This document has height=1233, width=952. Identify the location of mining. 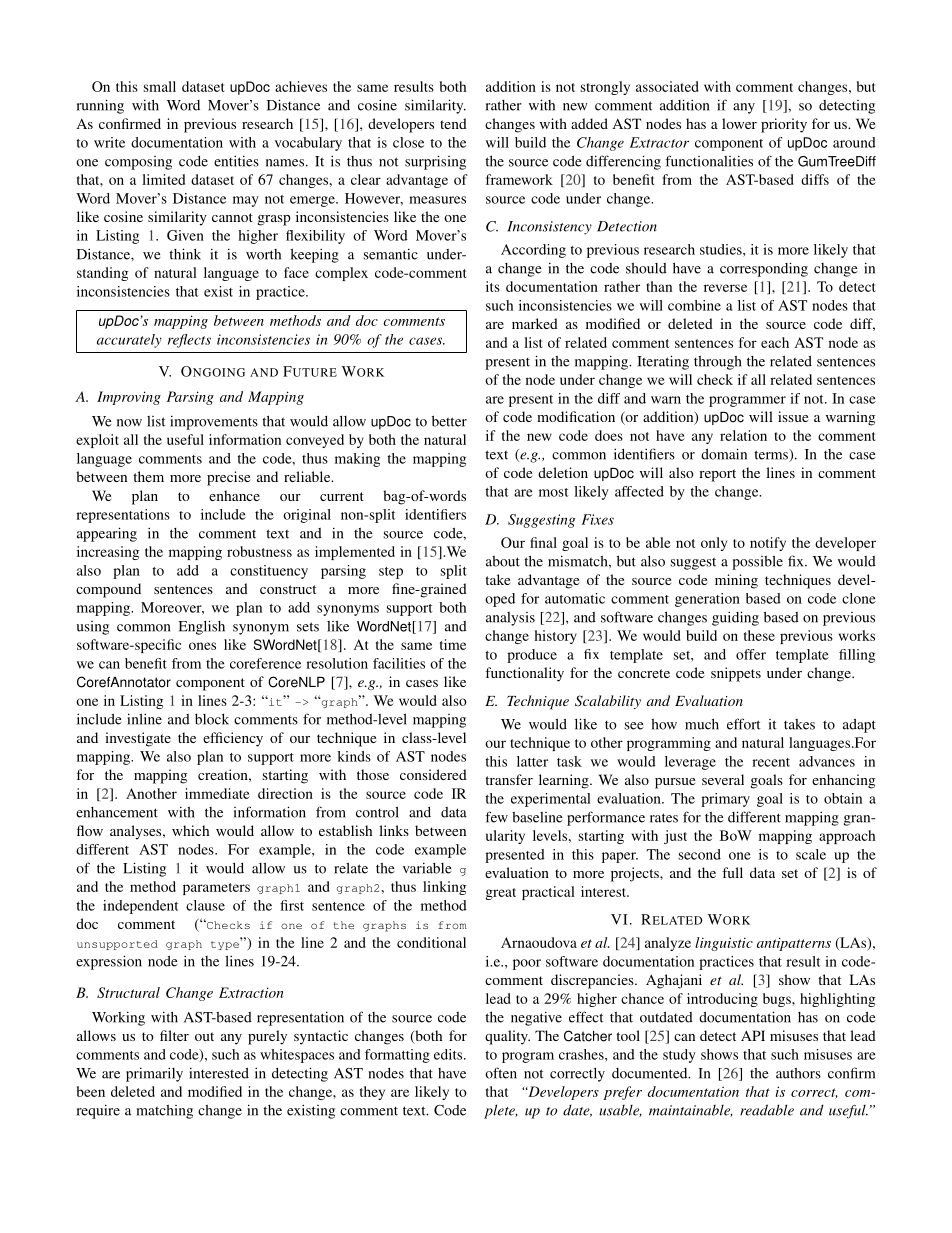
(736, 581).
